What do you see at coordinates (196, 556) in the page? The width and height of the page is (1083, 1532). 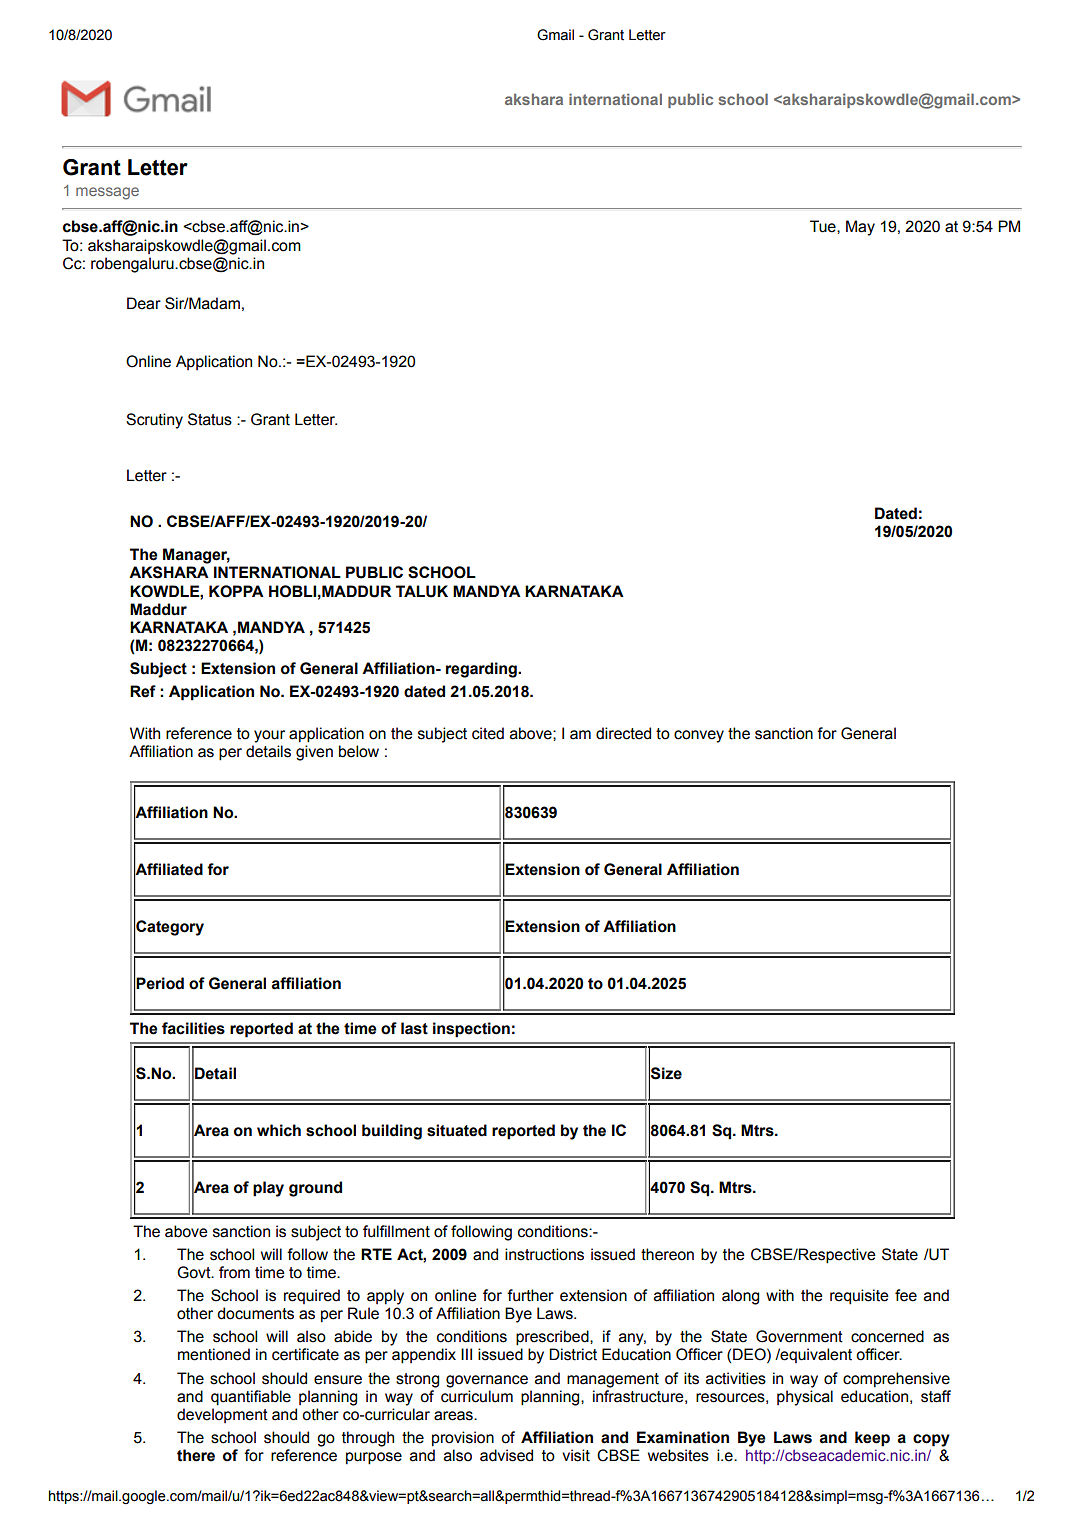 I see `Manager` at bounding box center [196, 556].
